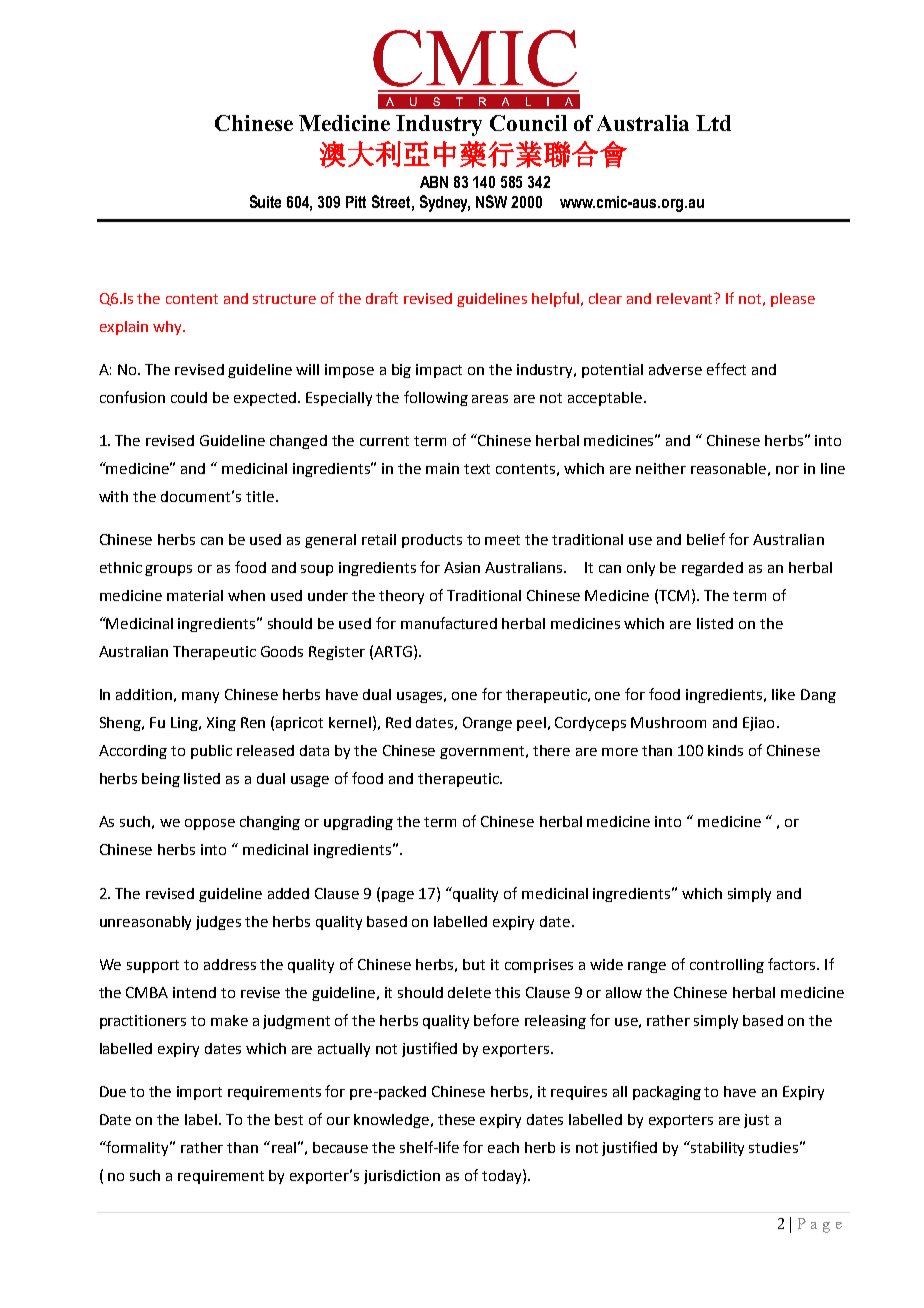  Describe the element at coordinates (449, 623) in the screenshot. I see `manufactured` at that location.
